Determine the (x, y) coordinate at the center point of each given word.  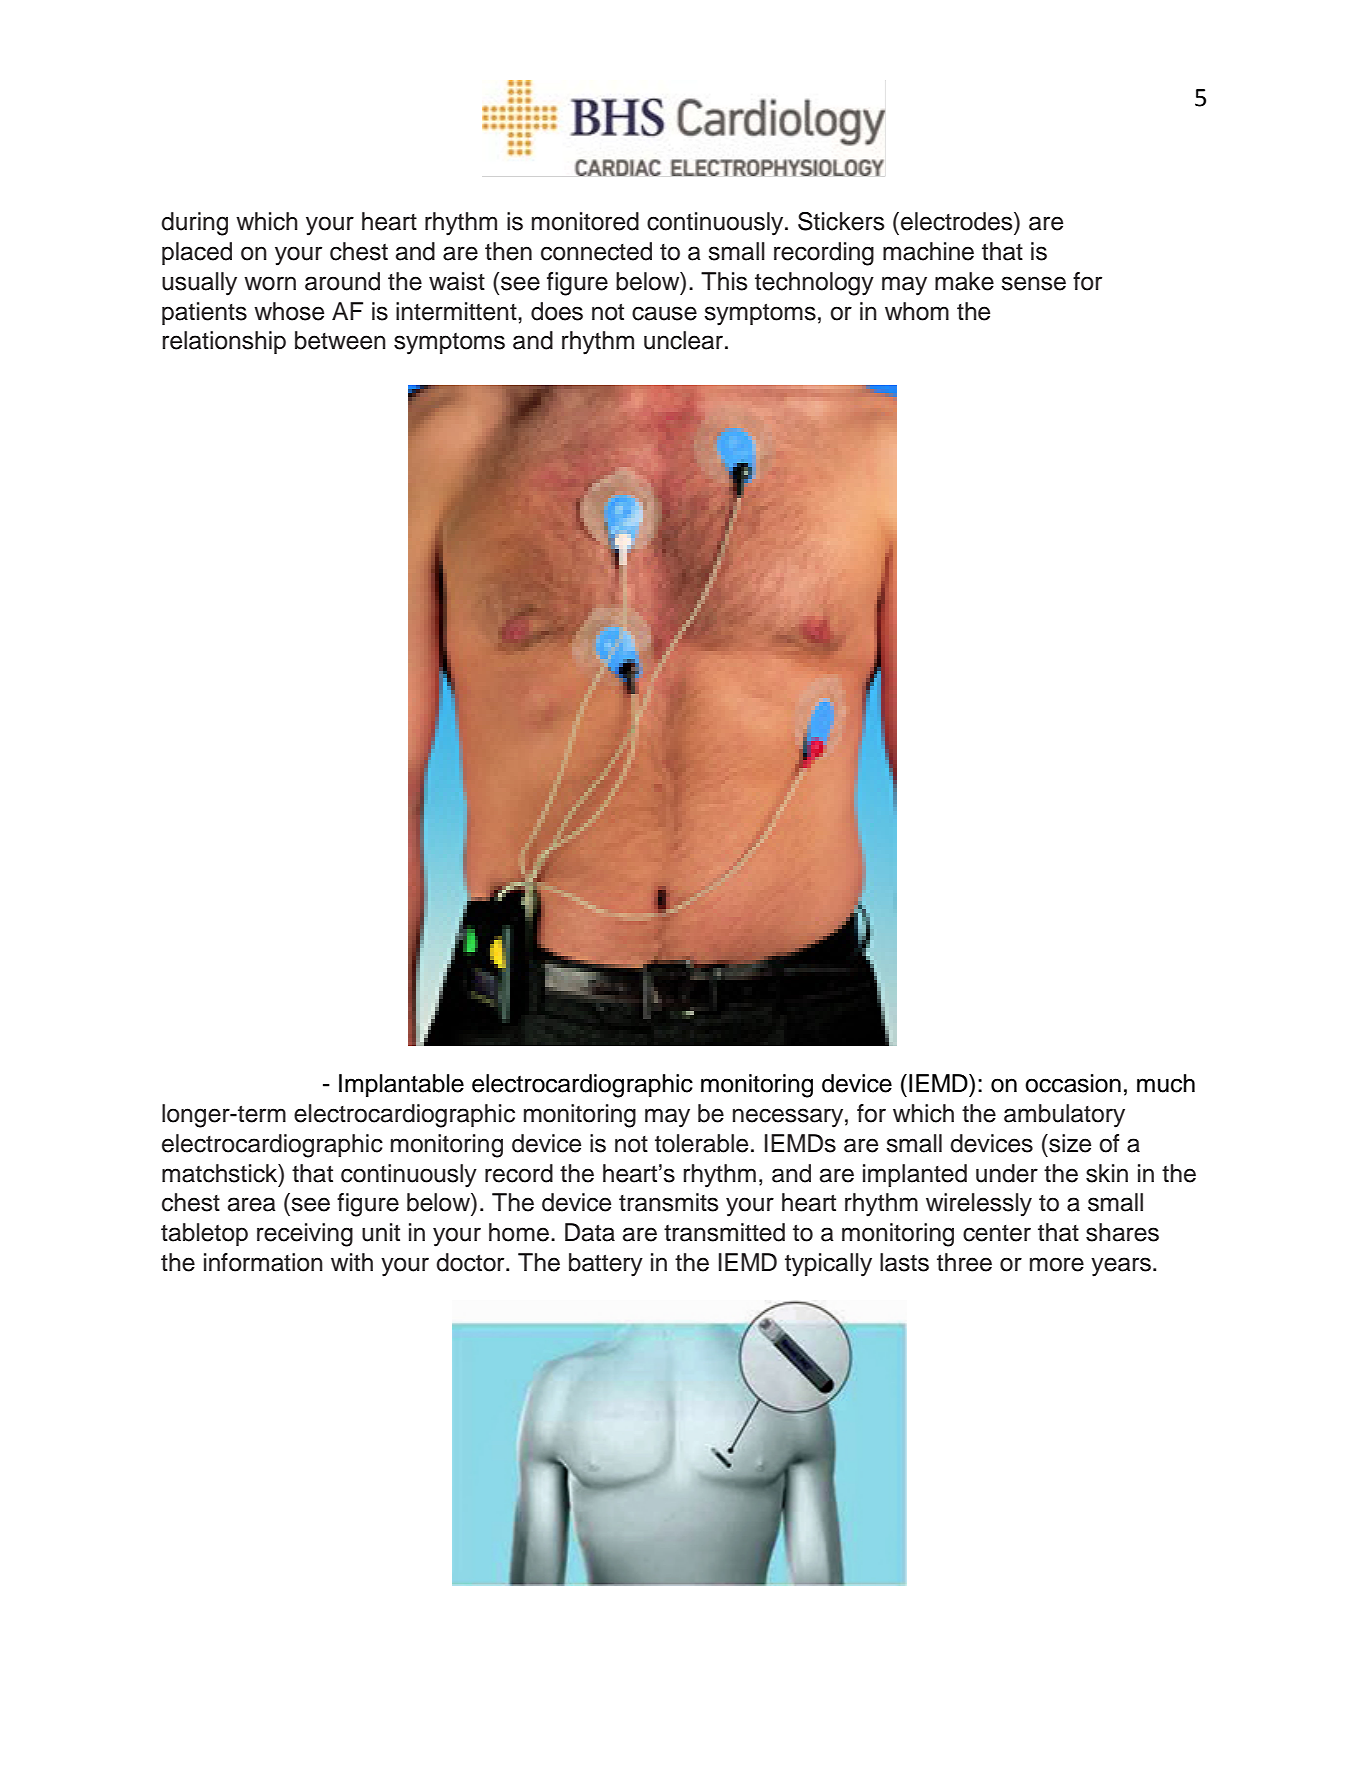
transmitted (724, 1232)
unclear (685, 340)
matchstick (221, 1173)
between (340, 340)
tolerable (701, 1143)
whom (917, 311)
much (1166, 1083)
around (342, 281)
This (724, 281)
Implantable (401, 1085)
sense (1034, 283)
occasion (1073, 1083)
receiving (305, 1235)
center (997, 1233)
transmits (669, 1202)
